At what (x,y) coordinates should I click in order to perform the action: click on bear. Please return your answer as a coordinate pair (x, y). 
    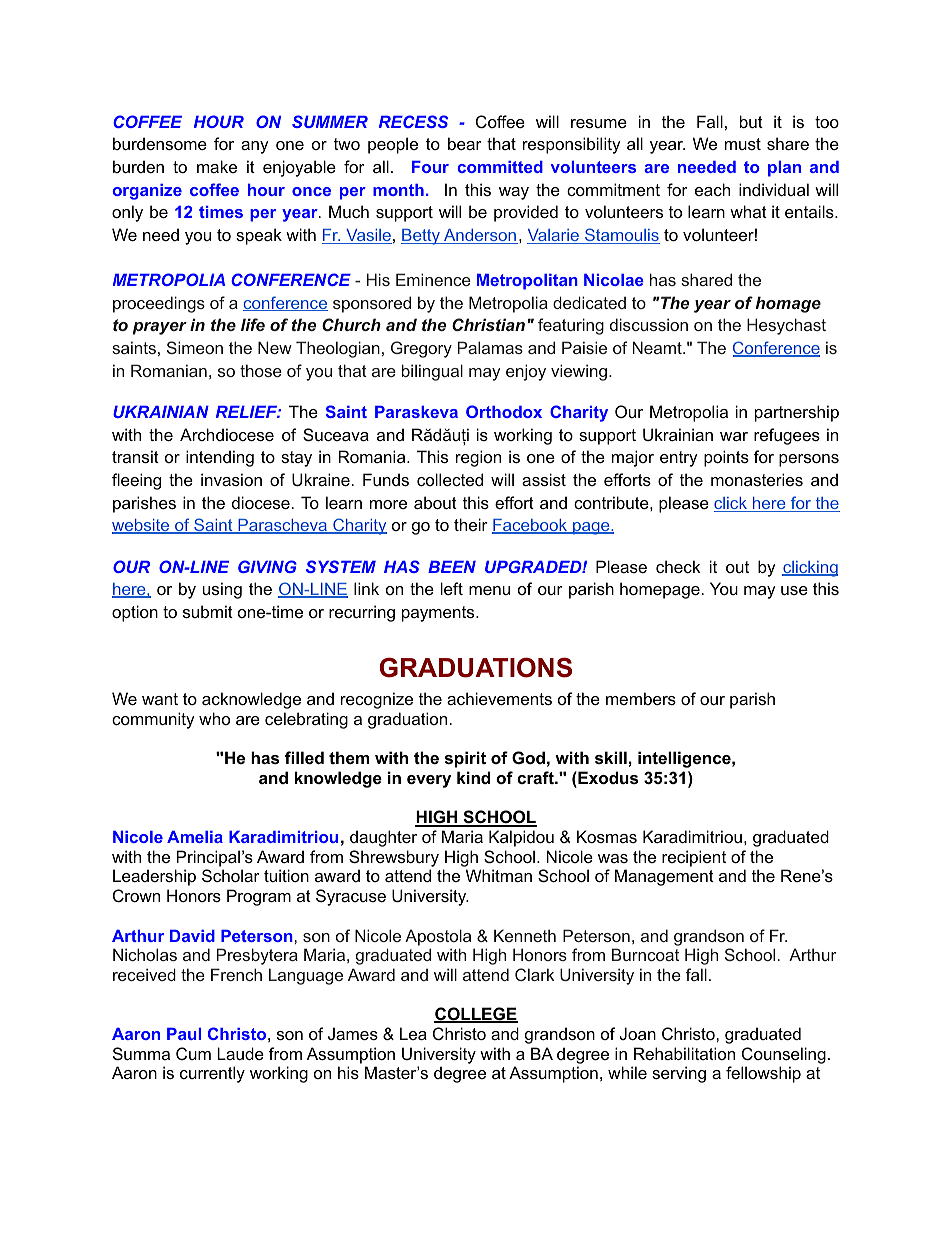
    Looking at the image, I should click on (465, 143).
